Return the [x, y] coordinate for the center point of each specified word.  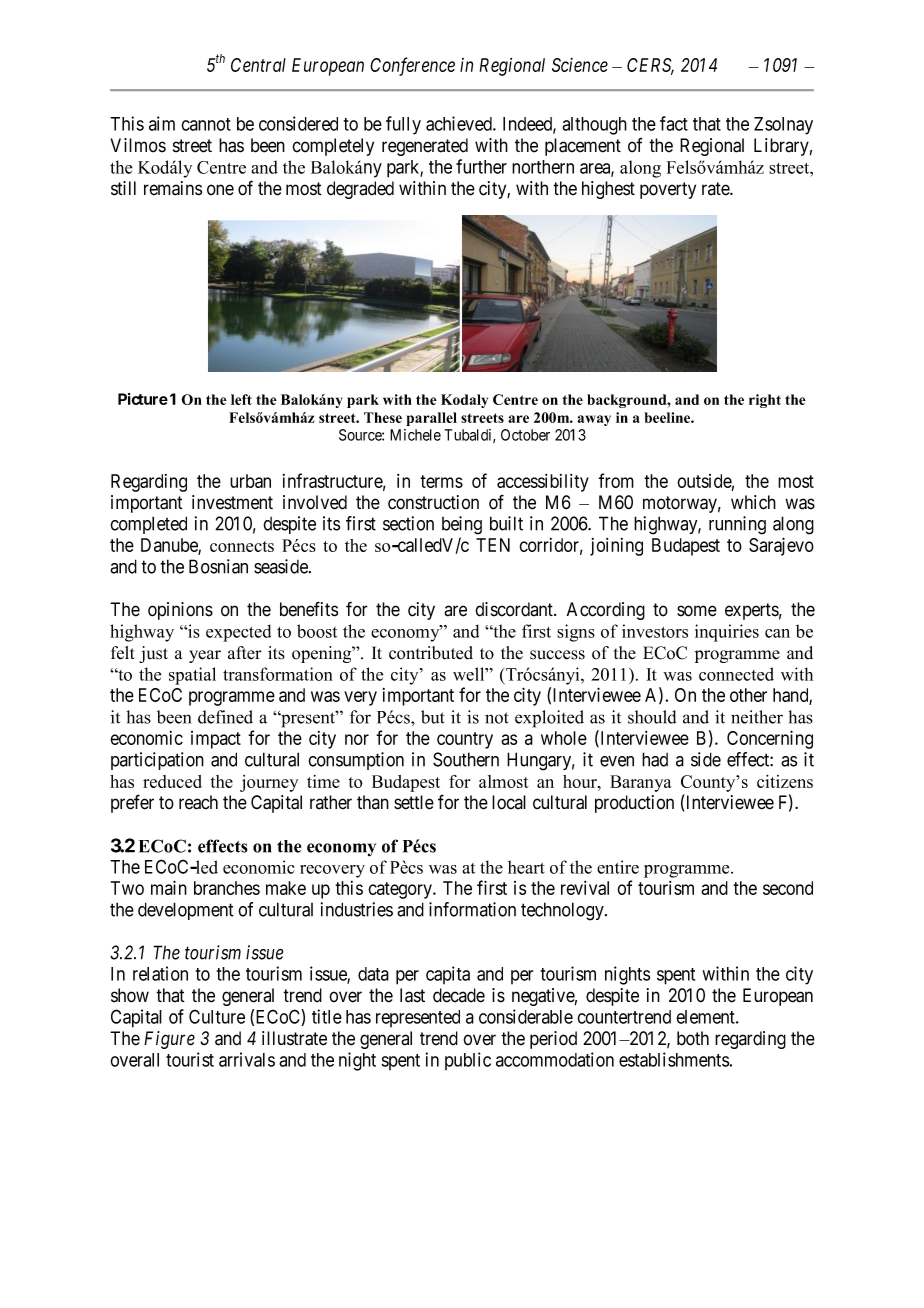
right [765, 401]
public [468, 1061]
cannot [206, 124]
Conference [412, 66]
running [737, 525]
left [241, 399]
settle [414, 802]
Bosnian [218, 566]
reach [198, 802]
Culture [217, 1016]
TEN [493, 545]
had [655, 759]
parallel [431, 419]
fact [674, 123]
